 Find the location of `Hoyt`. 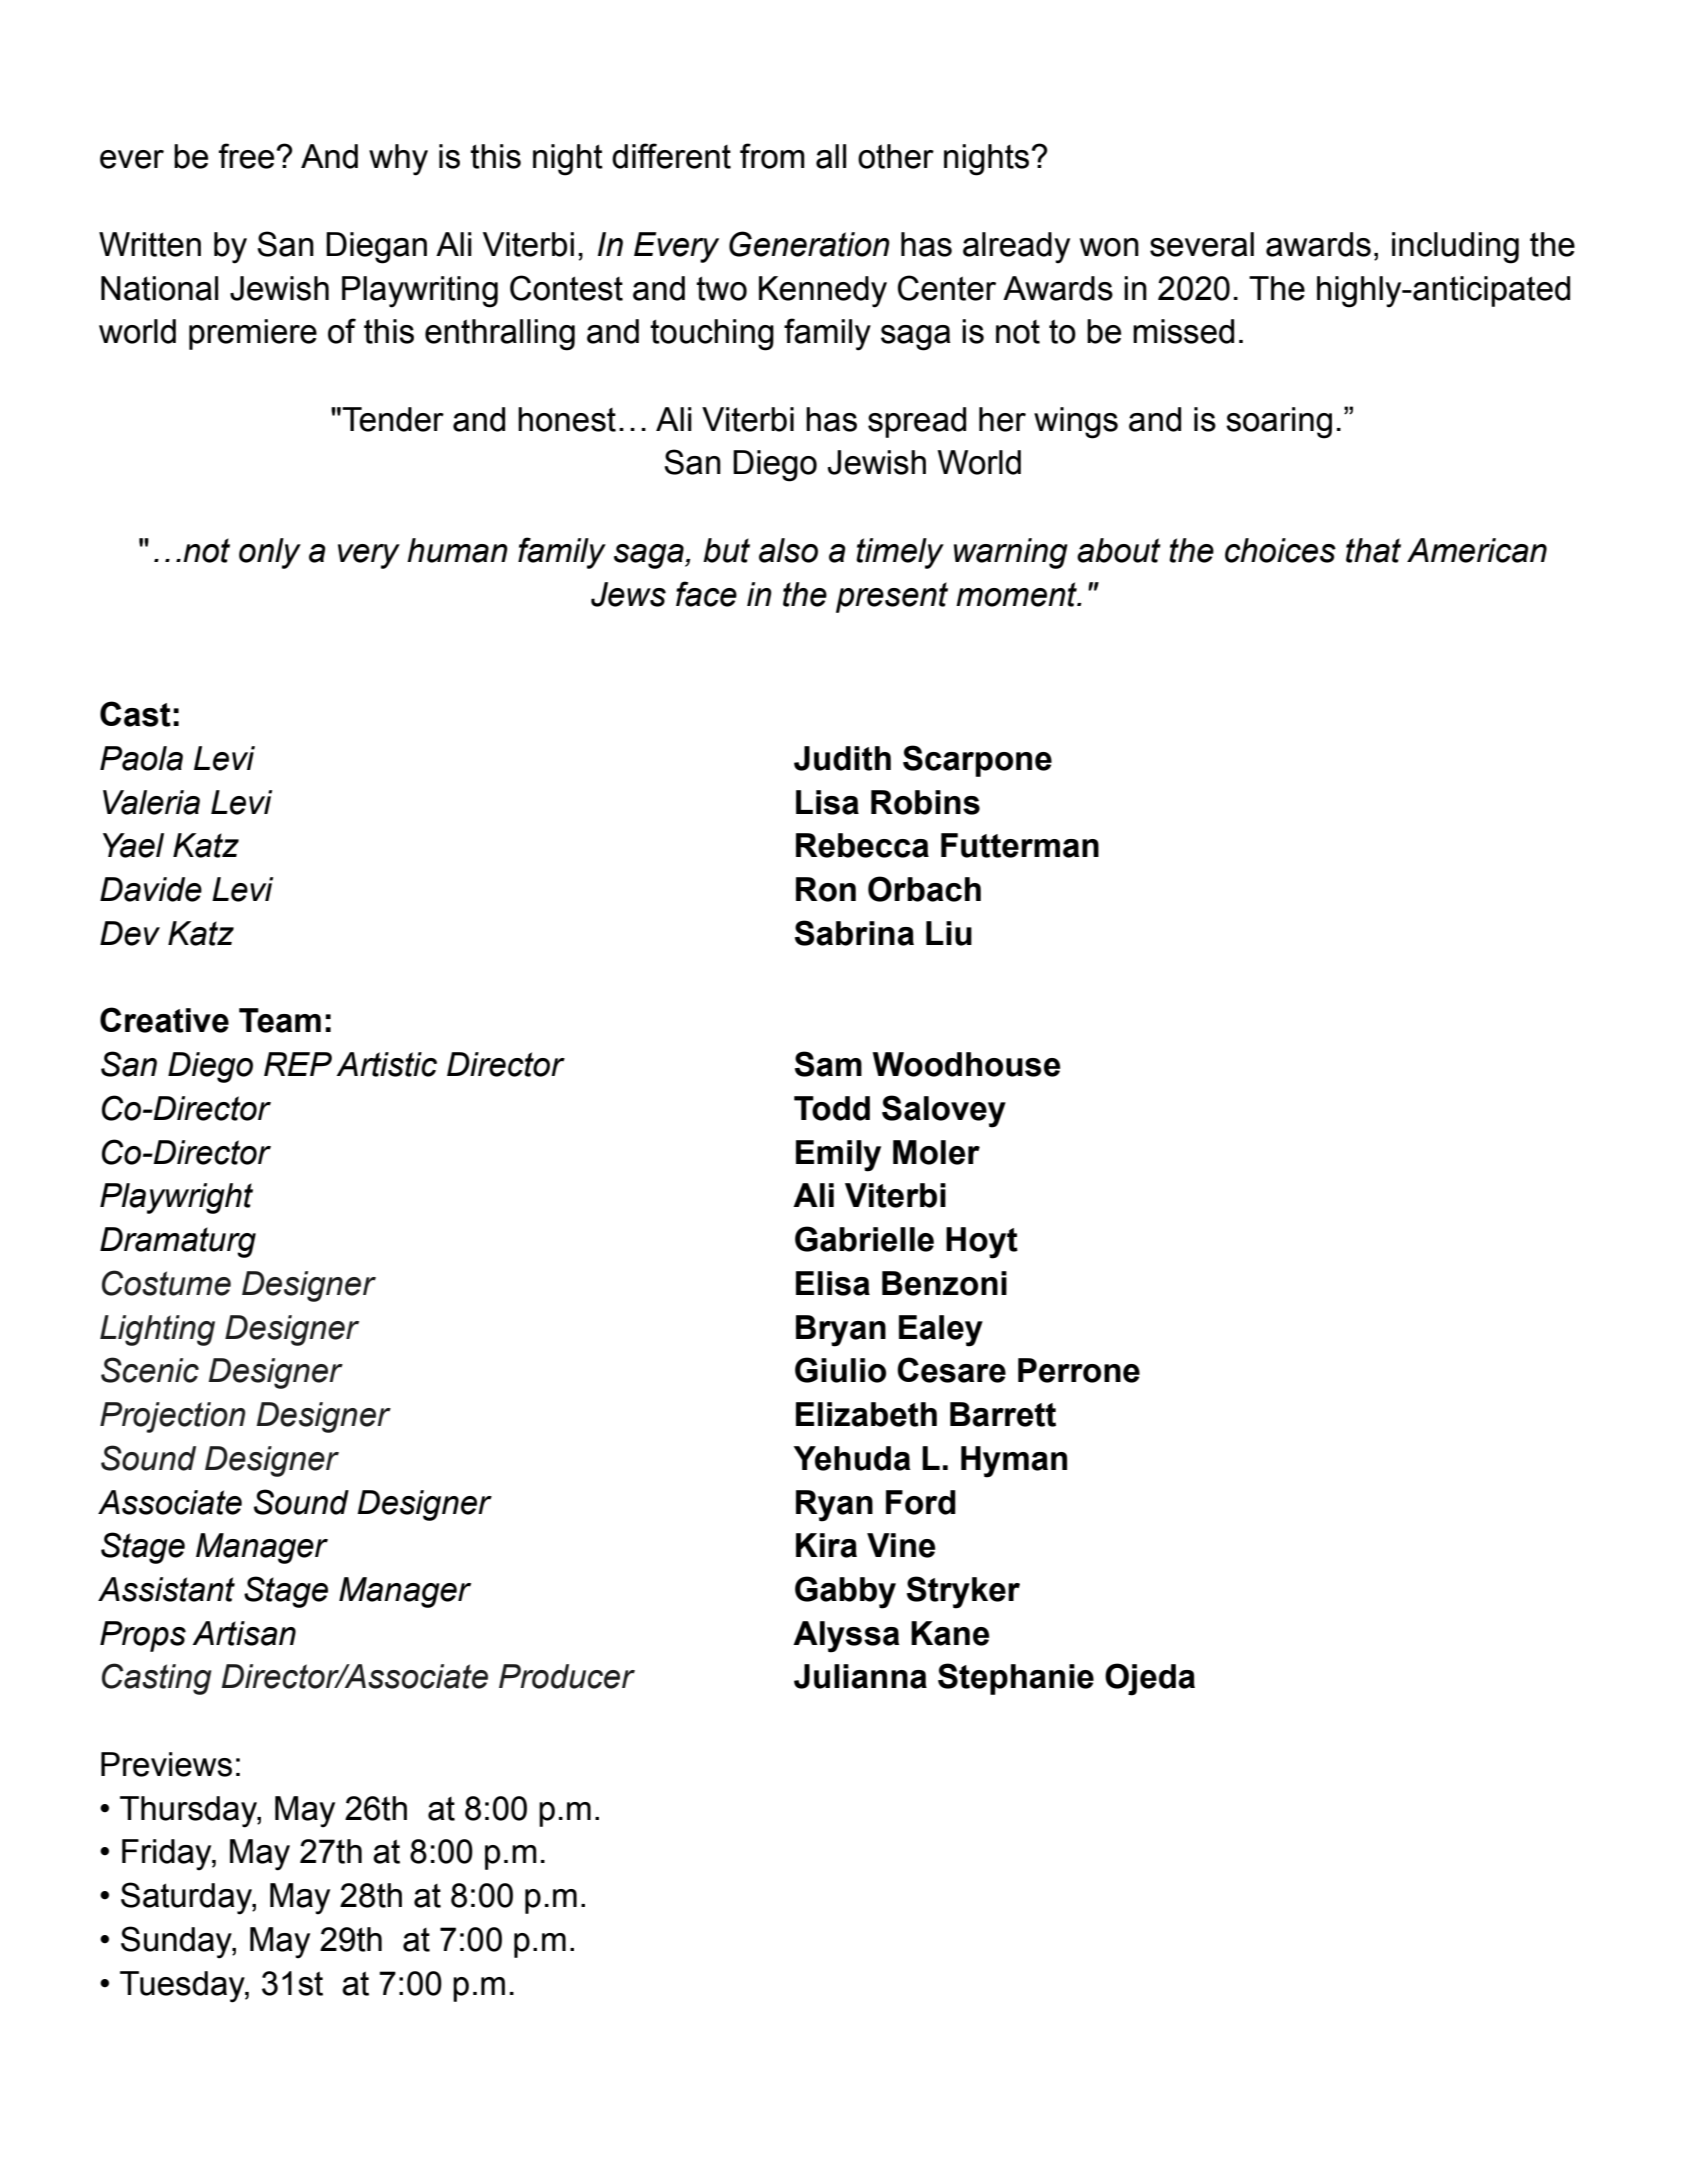

Hoyt is located at coordinates (982, 1243).
